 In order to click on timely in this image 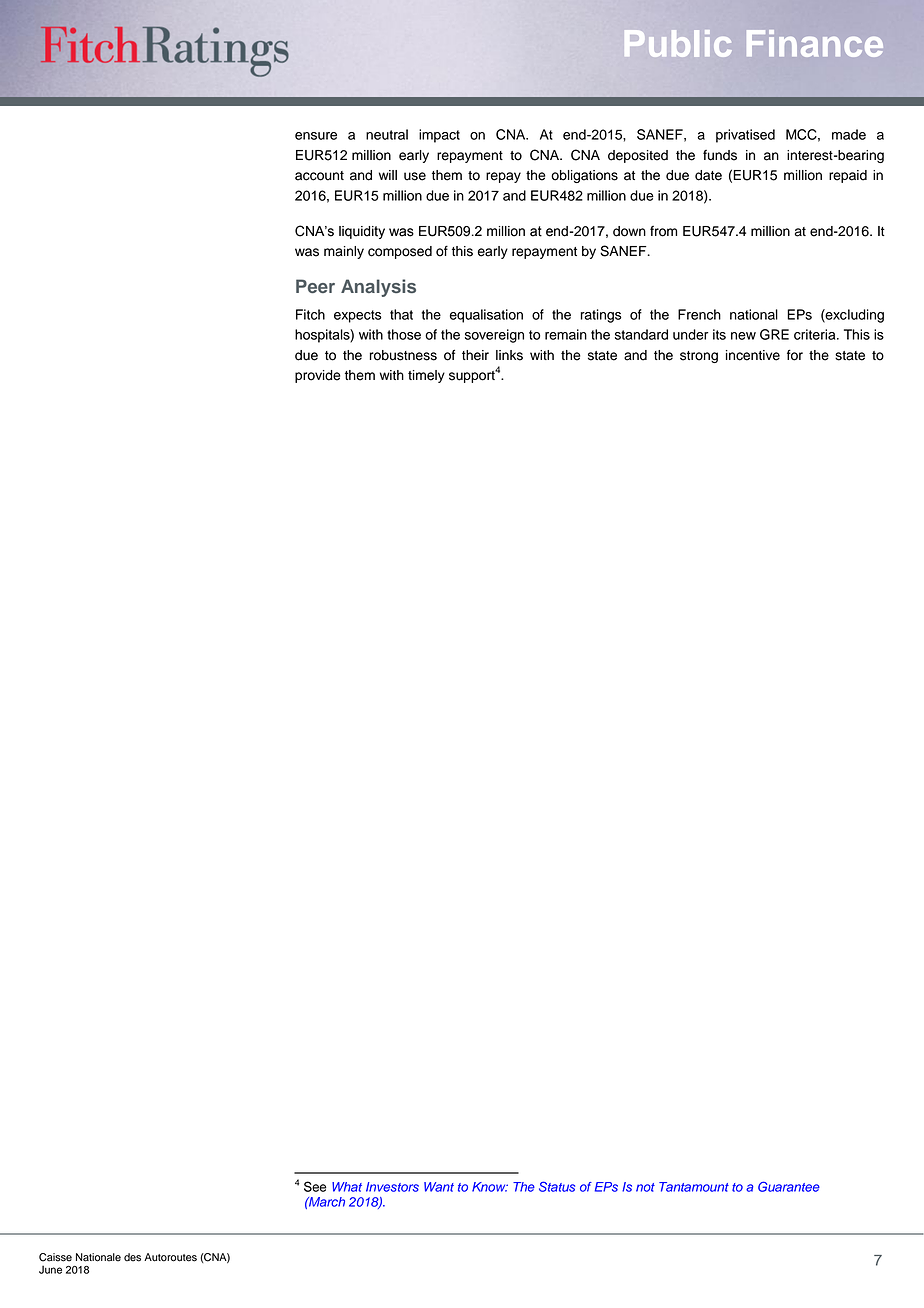, I will do `click(426, 376)`.
